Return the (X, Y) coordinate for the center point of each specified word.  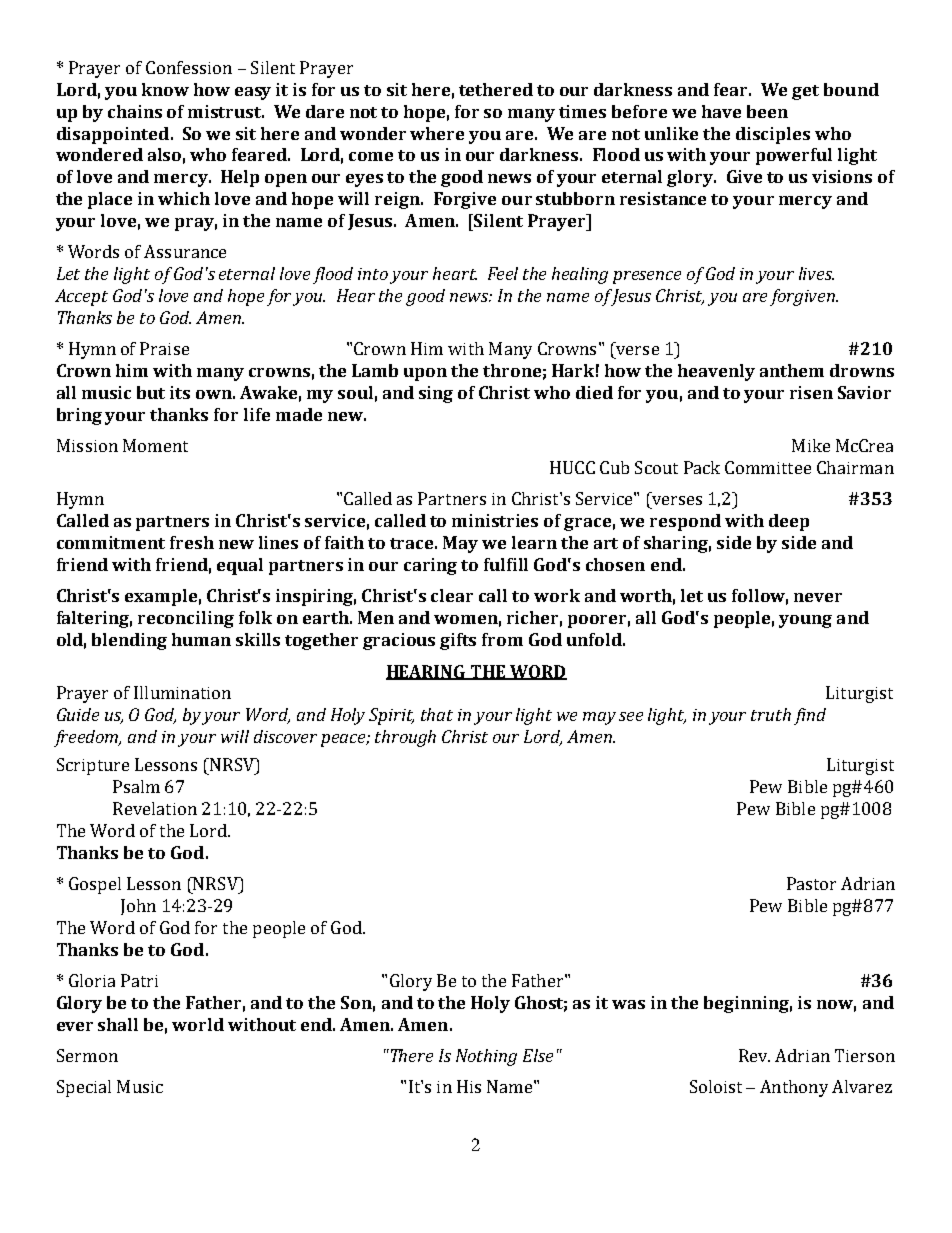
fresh (192, 542)
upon (425, 374)
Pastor (811, 883)
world (198, 1024)
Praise (164, 348)
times (582, 111)
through (405, 738)
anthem (792, 370)
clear (452, 595)
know (165, 89)
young (805, 621)
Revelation (155, 808)
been (767, 111)
